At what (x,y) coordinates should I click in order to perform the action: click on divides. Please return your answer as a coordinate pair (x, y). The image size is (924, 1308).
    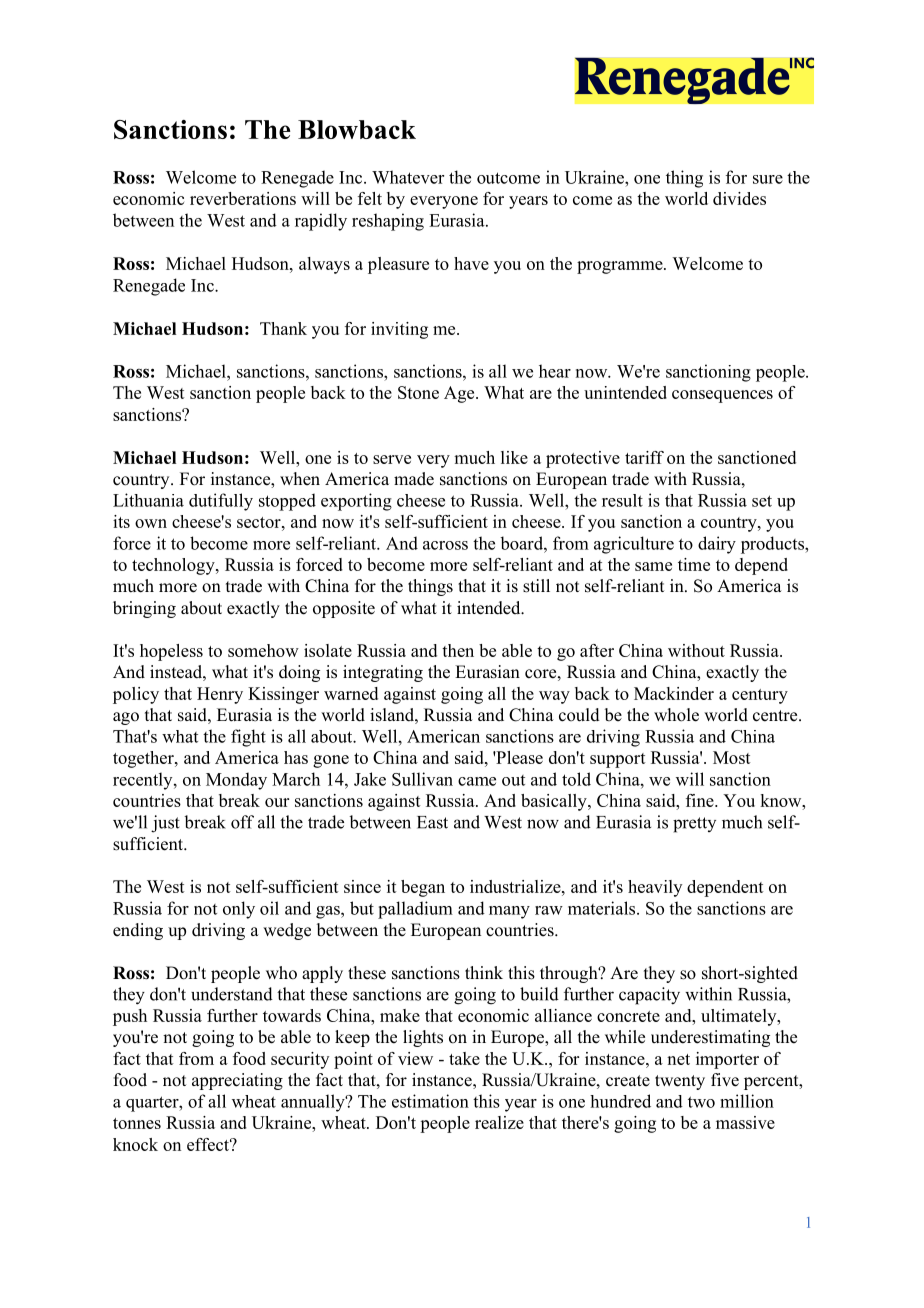
    Looking at the image, I should click on (739, 198).
